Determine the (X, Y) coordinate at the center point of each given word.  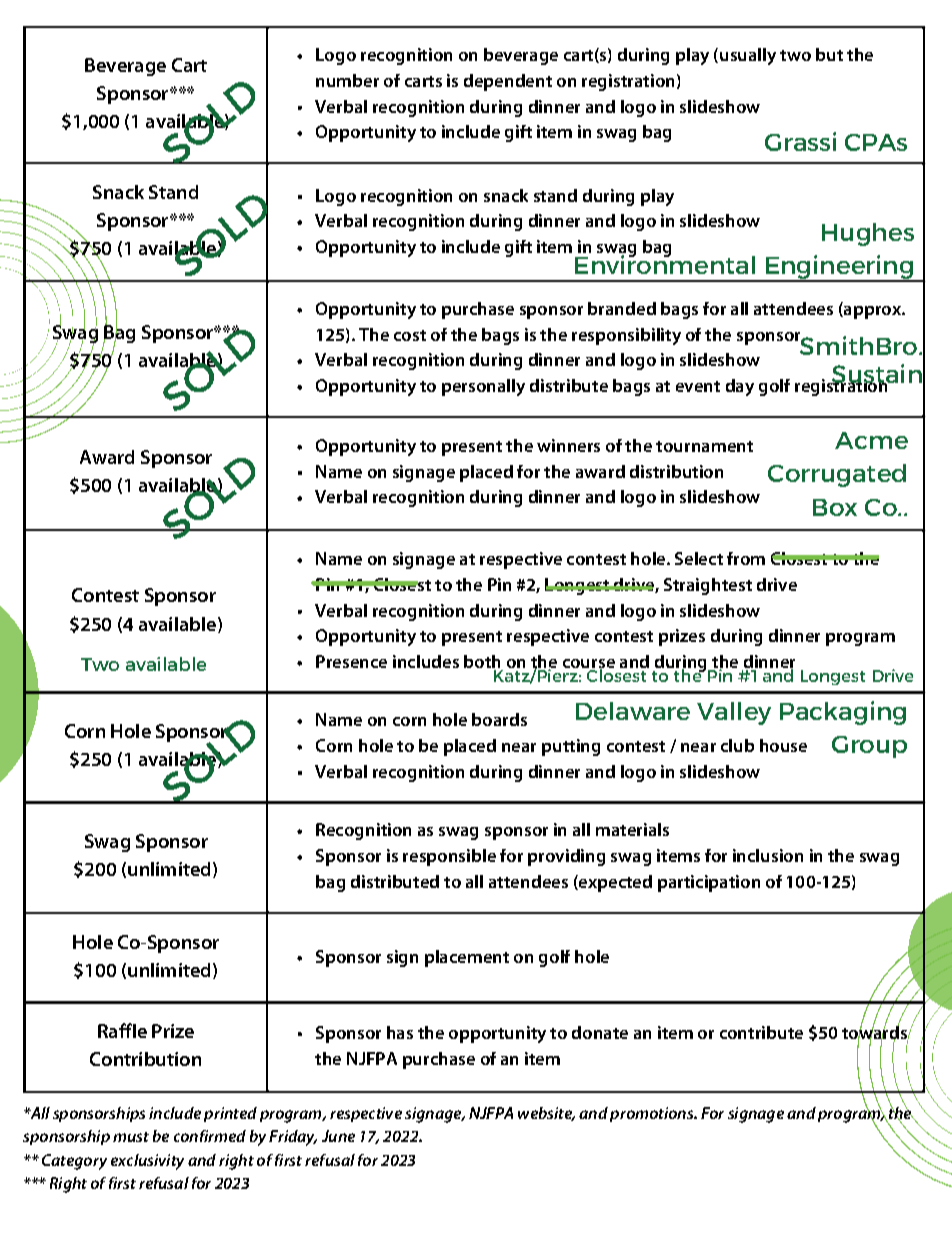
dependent (508, 82)
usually (748, 56)
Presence (351, 661)
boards (499, 719)
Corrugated (837, 475)
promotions (653, 1114)
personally (483, 387)
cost (410, 335)
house (783, 745)
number (347, 80)
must (131, 1137)
